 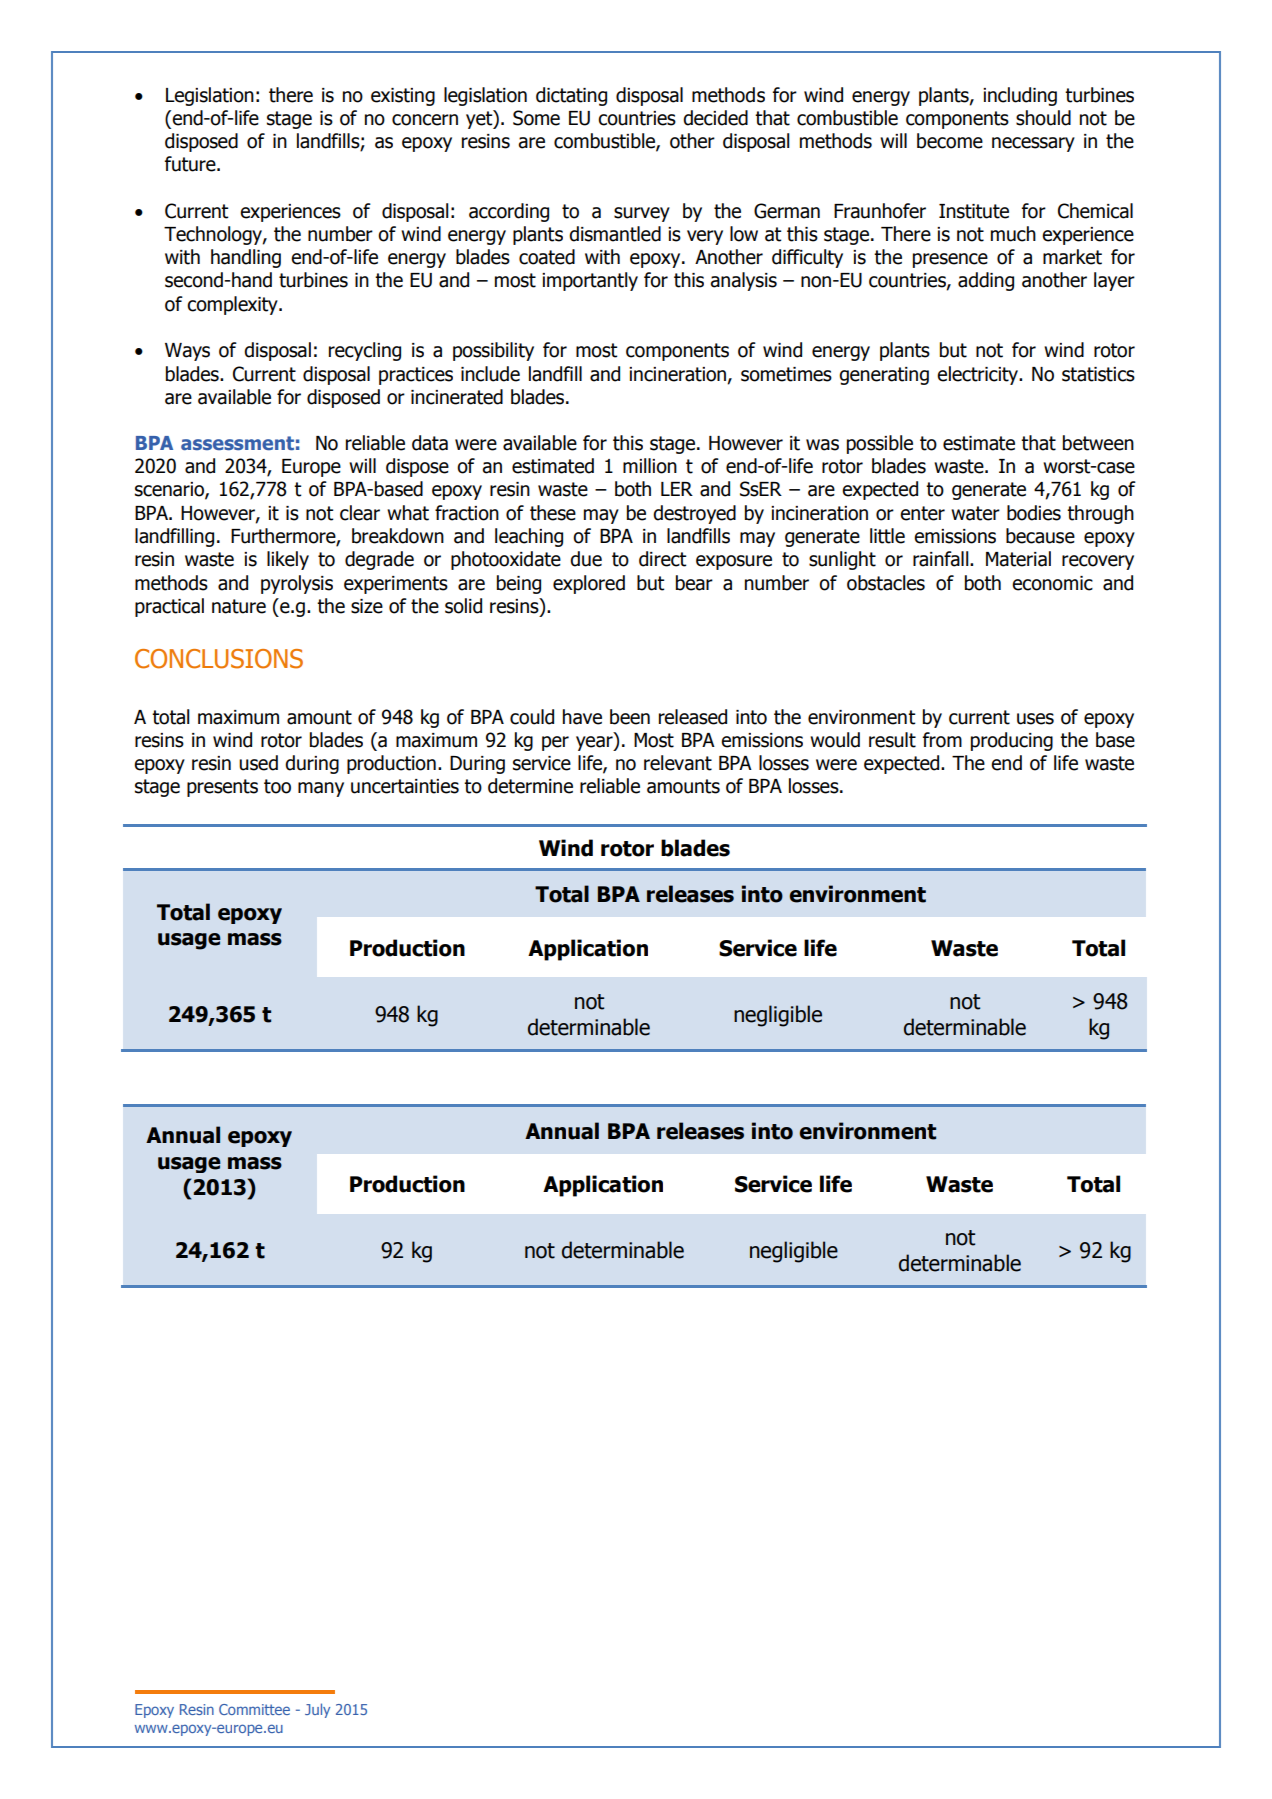 I want to click on future, so click(x=191, y=164).
